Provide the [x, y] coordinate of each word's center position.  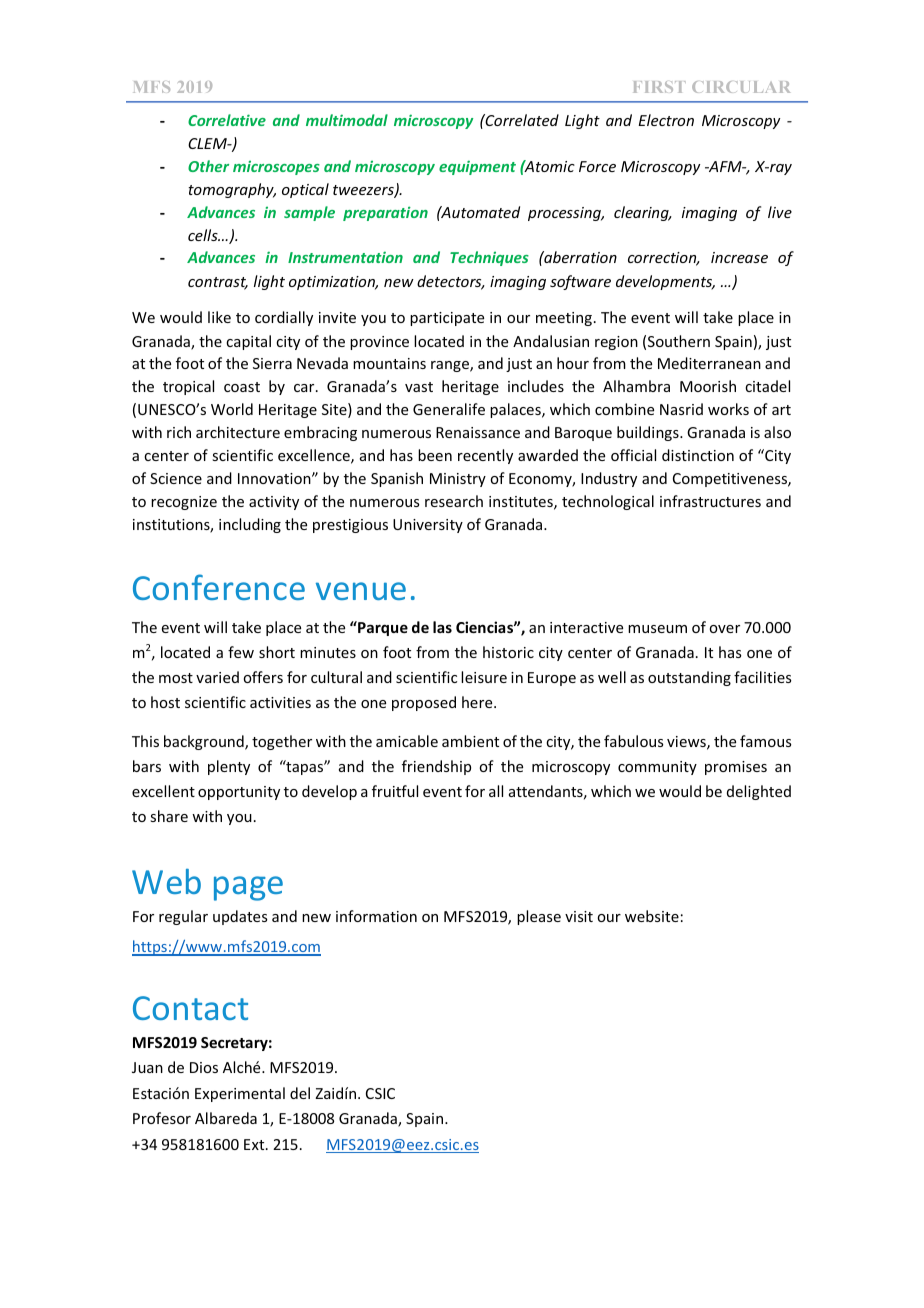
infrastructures [710, 501]
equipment [477, 167]
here [478, 702]
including [250, 525]
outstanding [689, 678]
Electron [666, 120]
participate [447, 319]
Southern [679, 341]
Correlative [227, 120]
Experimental [240, 1094]
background [205, 742]
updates [240, 917]
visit [579, 916]
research [454, 501]
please [539, 917]
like [219, 317]
